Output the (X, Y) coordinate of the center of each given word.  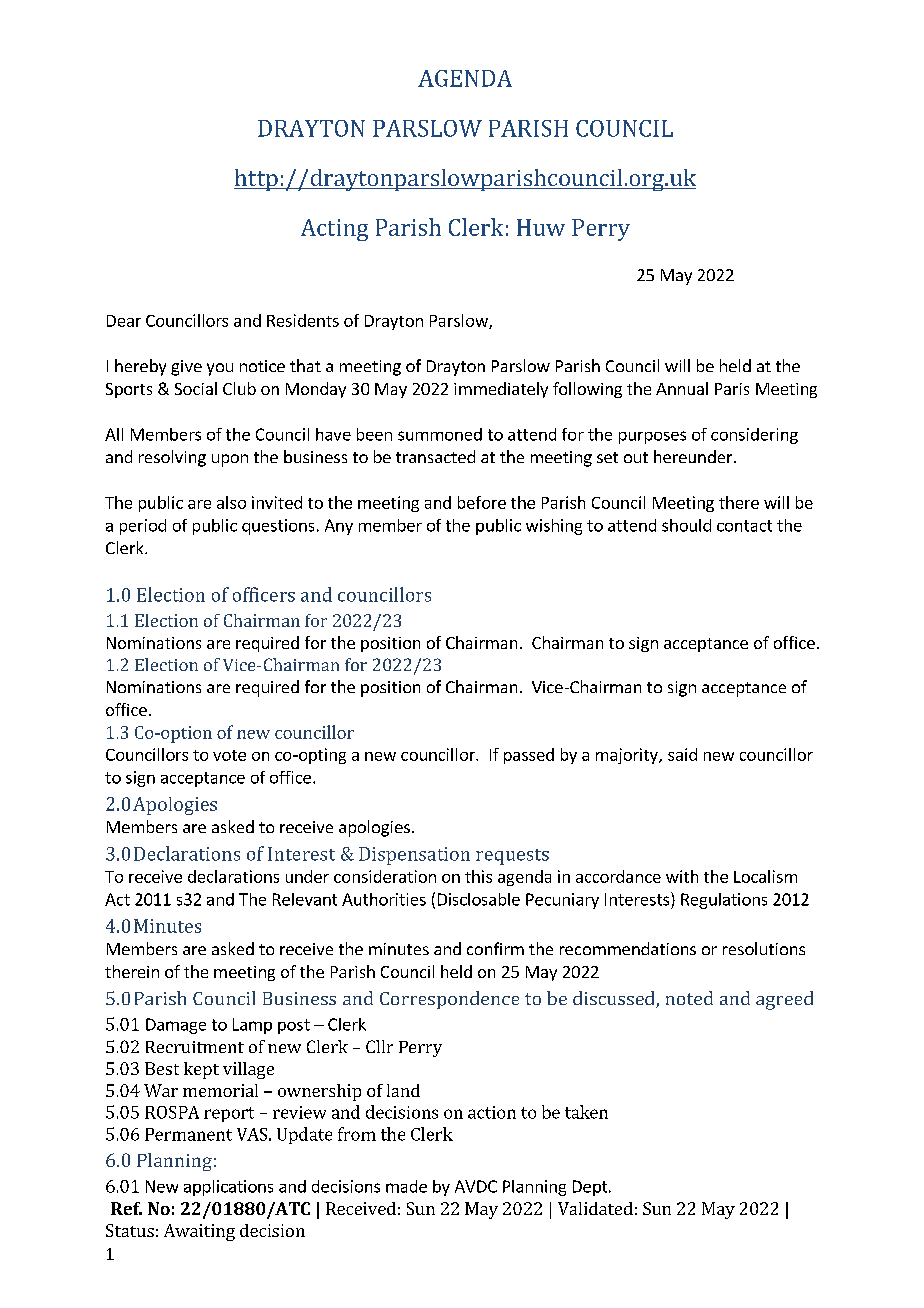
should (686, 525)
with (682, 876)
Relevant (305, 899)
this (478, 876)
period (143, 527)
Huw (541, 227)
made (406, 1186)
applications (228, 1188)
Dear (124, 321)
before (482, 502)
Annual (682, 388)
